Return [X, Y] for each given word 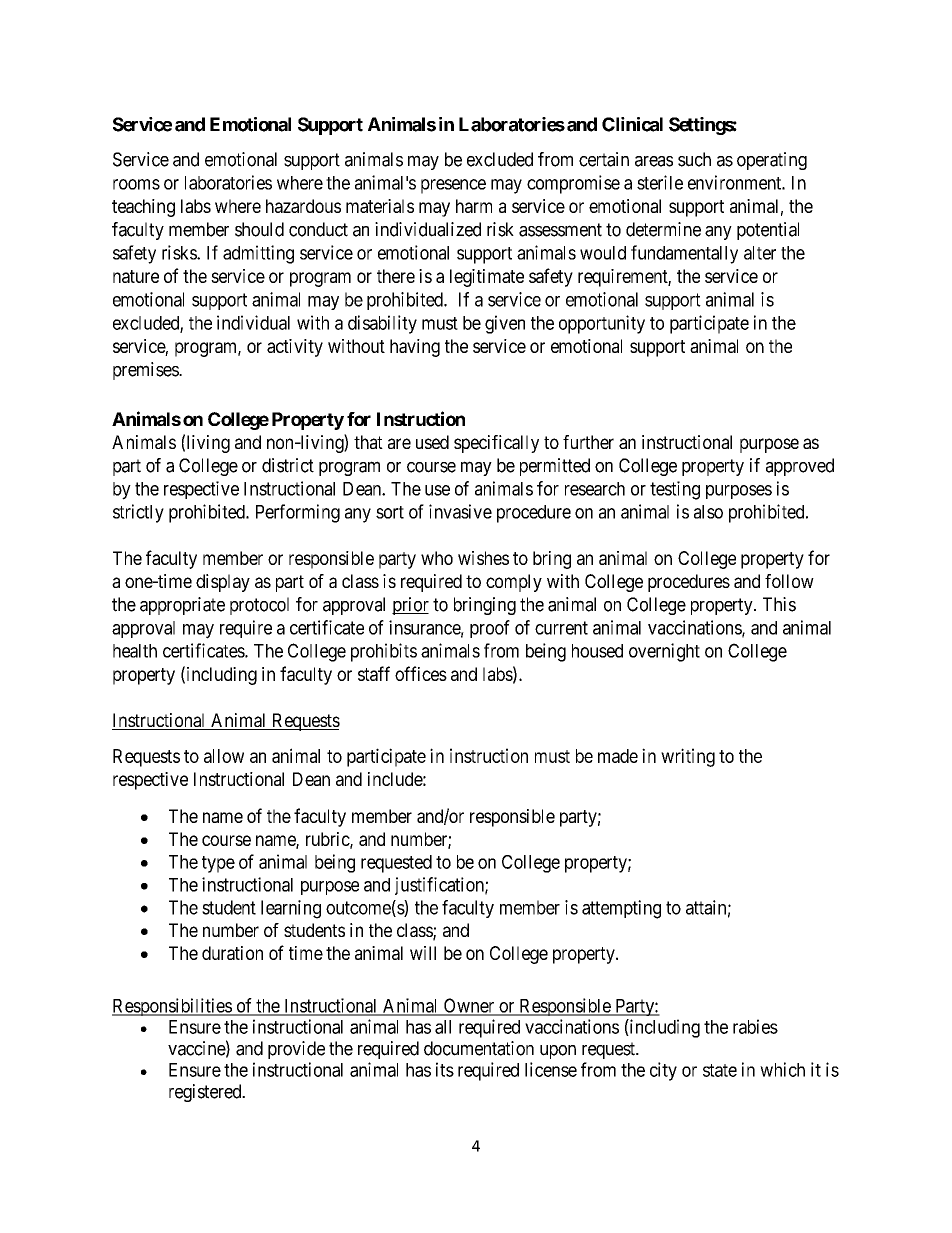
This [779, 604]
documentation [479, 1048]
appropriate [182, 606]
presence [453, 186]
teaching [143, 208]
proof [490, 629]
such [694, 159]
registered [206, 1093]
